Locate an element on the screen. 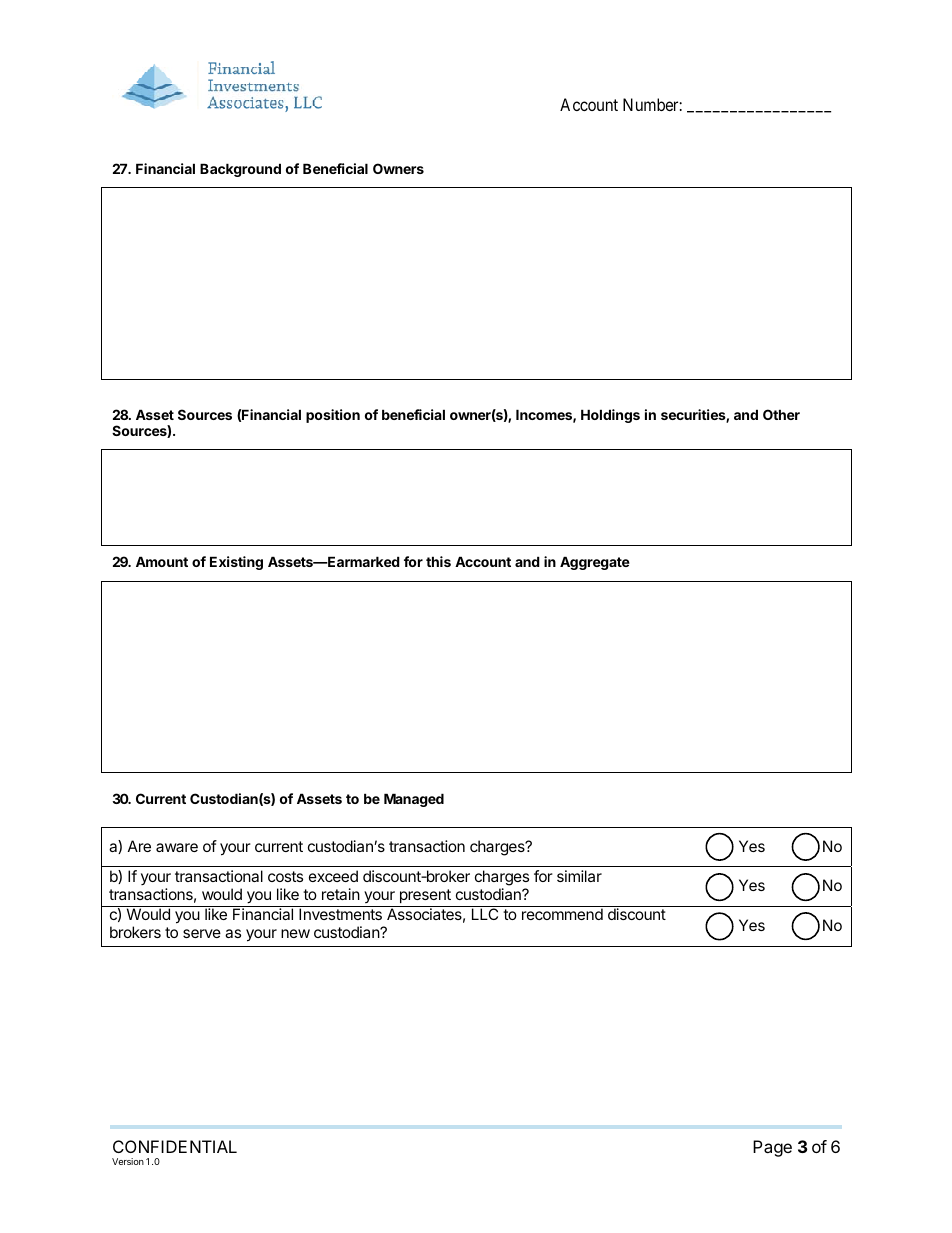  Existing is located at coordinates (236, 563).
